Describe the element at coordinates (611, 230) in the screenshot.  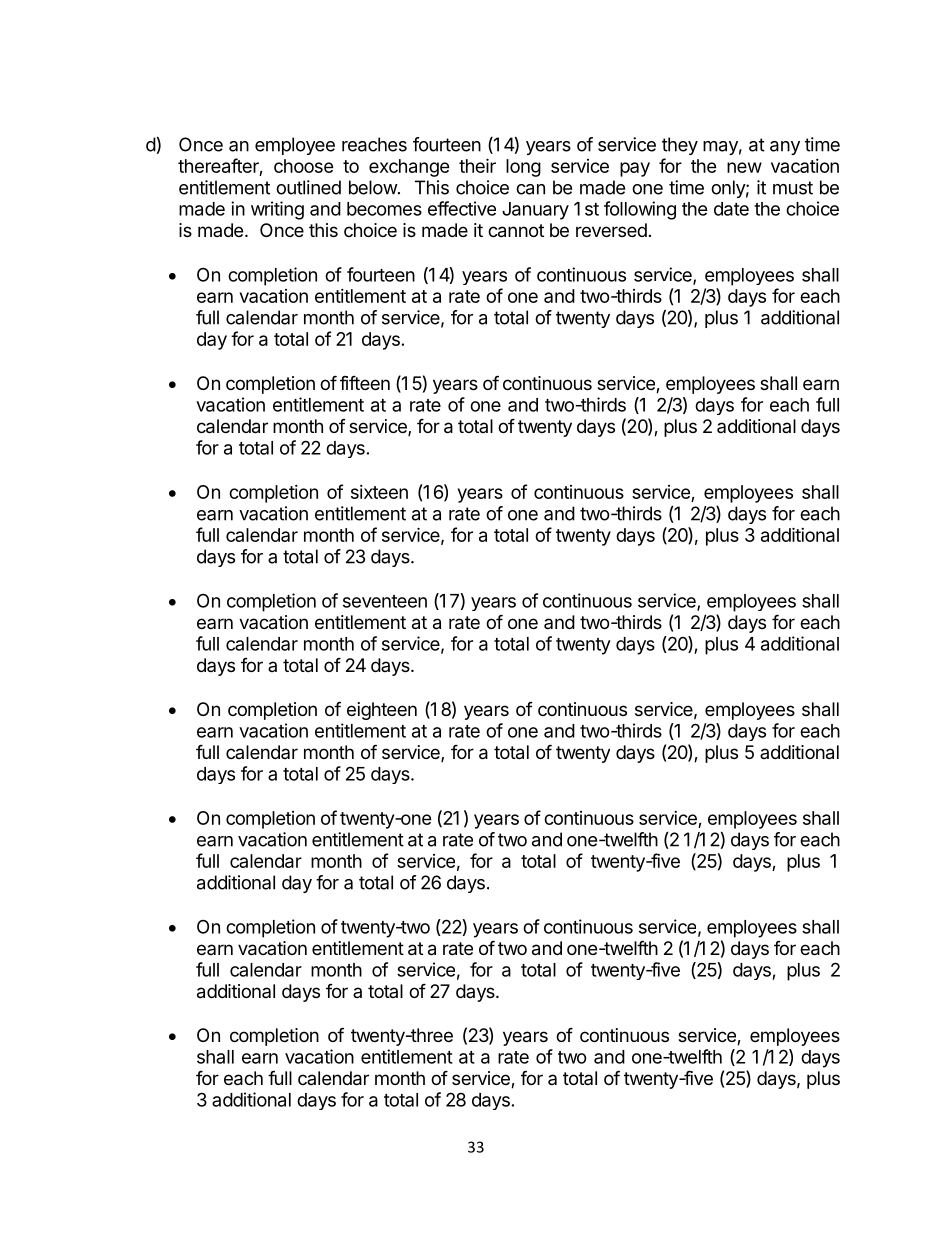
I see `reversed` at that location.
